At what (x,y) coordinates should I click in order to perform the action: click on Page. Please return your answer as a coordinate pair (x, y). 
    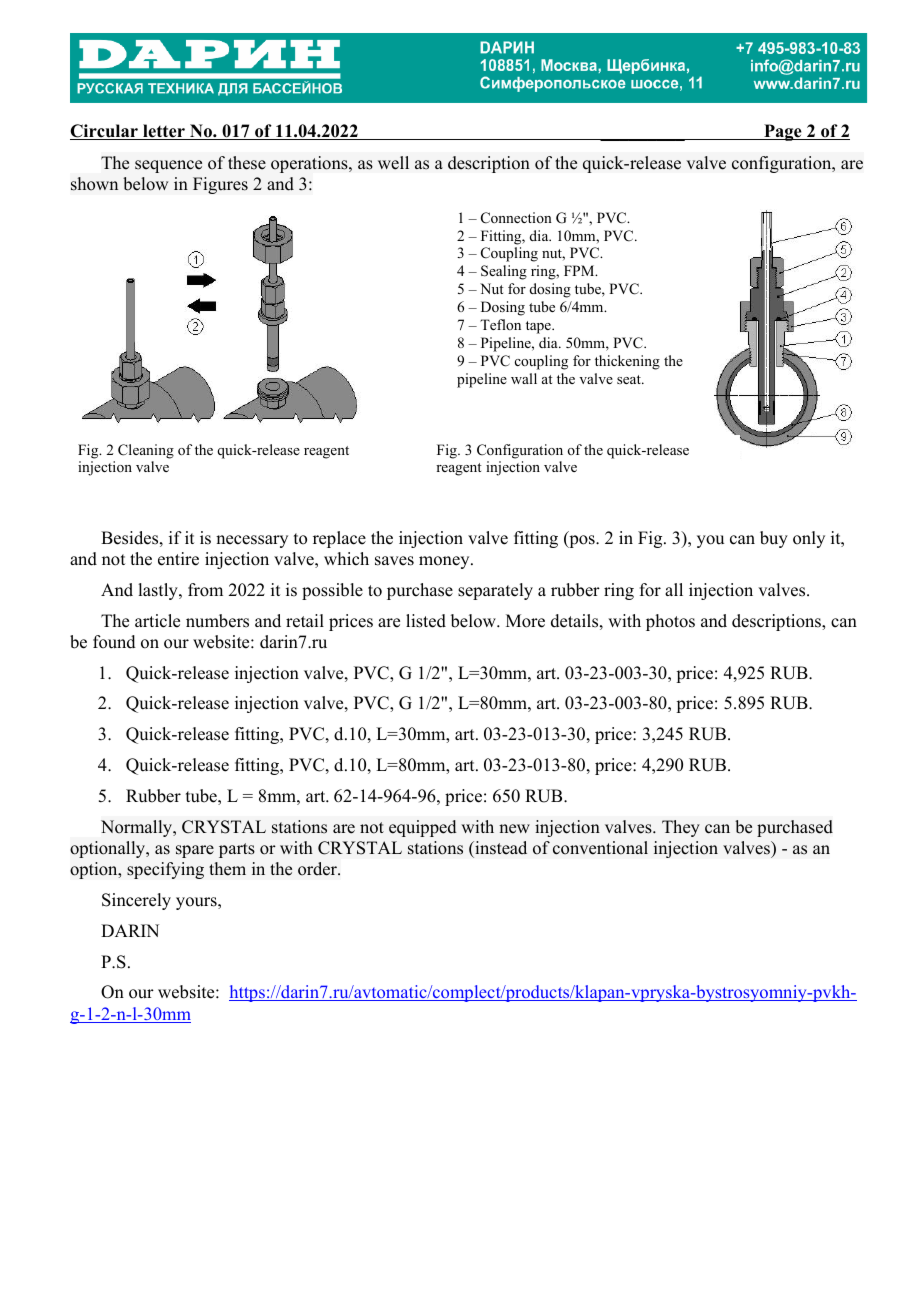
    Looking at the image, I should click on (783, 132).
